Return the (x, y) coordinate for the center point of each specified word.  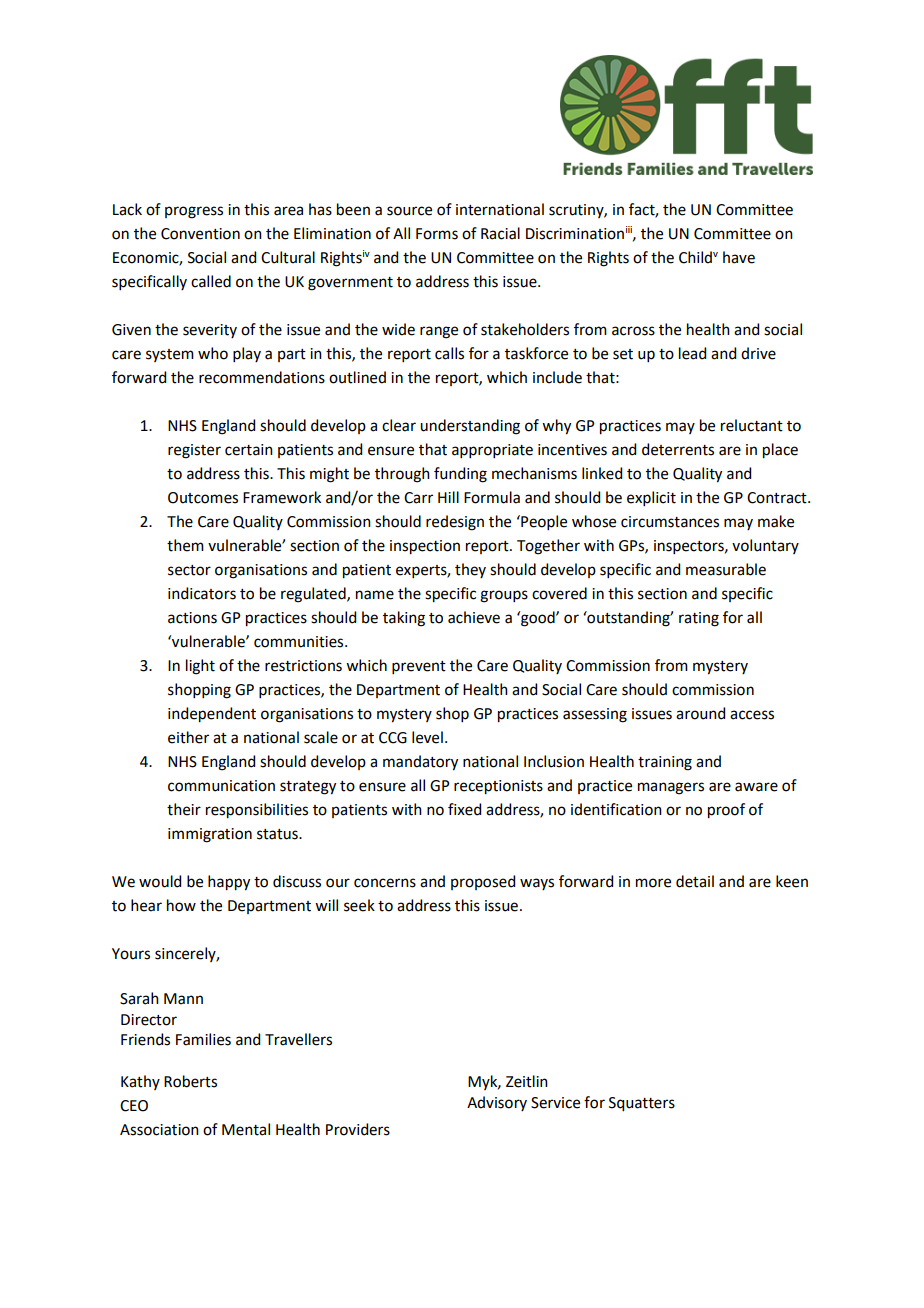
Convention (200, 234)
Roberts (190, 1081)
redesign (455, 523)
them (185, 545)
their (184, 809)
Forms (437, 234)
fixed (464, 809)
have (739, 257)
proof (726, 811)
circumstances (670, 522)
